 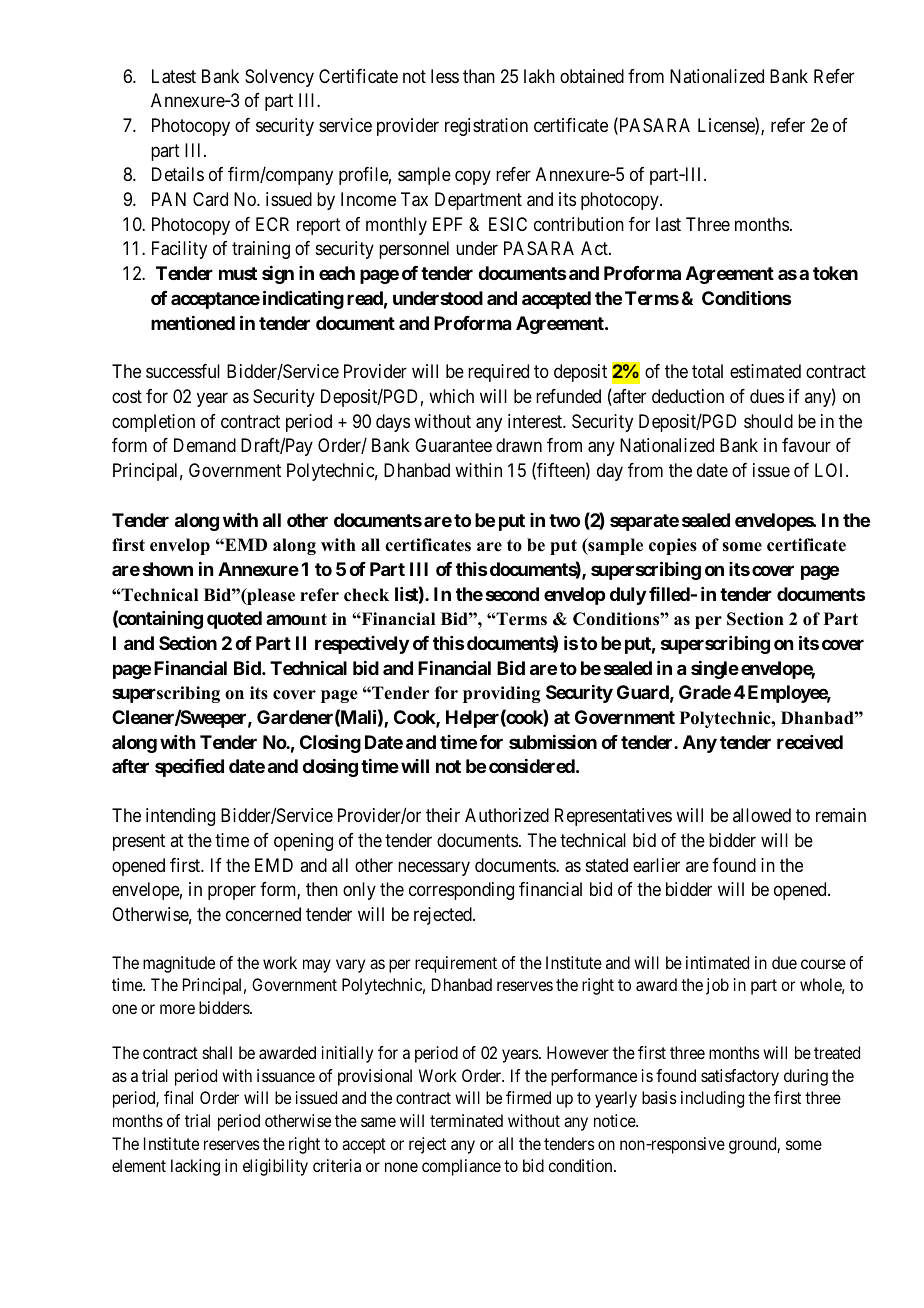 I want to click on second, so click(x=512, y=594).
